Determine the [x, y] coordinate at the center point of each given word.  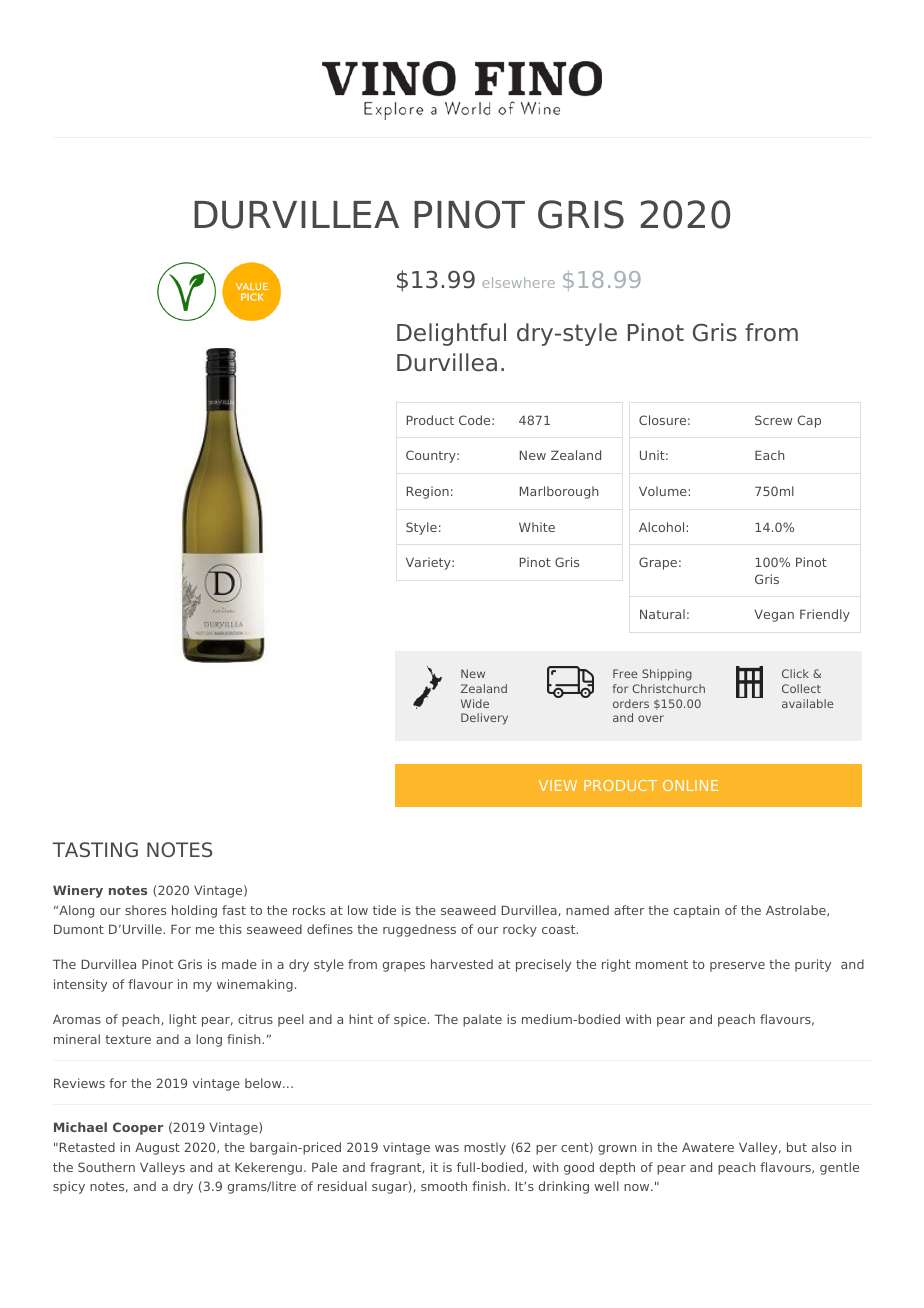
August [157, 1148]
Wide [475, 703]
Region [428, 492]
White [537, 527]
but [797, 1147]
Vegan [774, 616]
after [629, 910]
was [447, 1148]
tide [384, 910]
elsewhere [518, 282]
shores [145, 910]
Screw [773, 420]
